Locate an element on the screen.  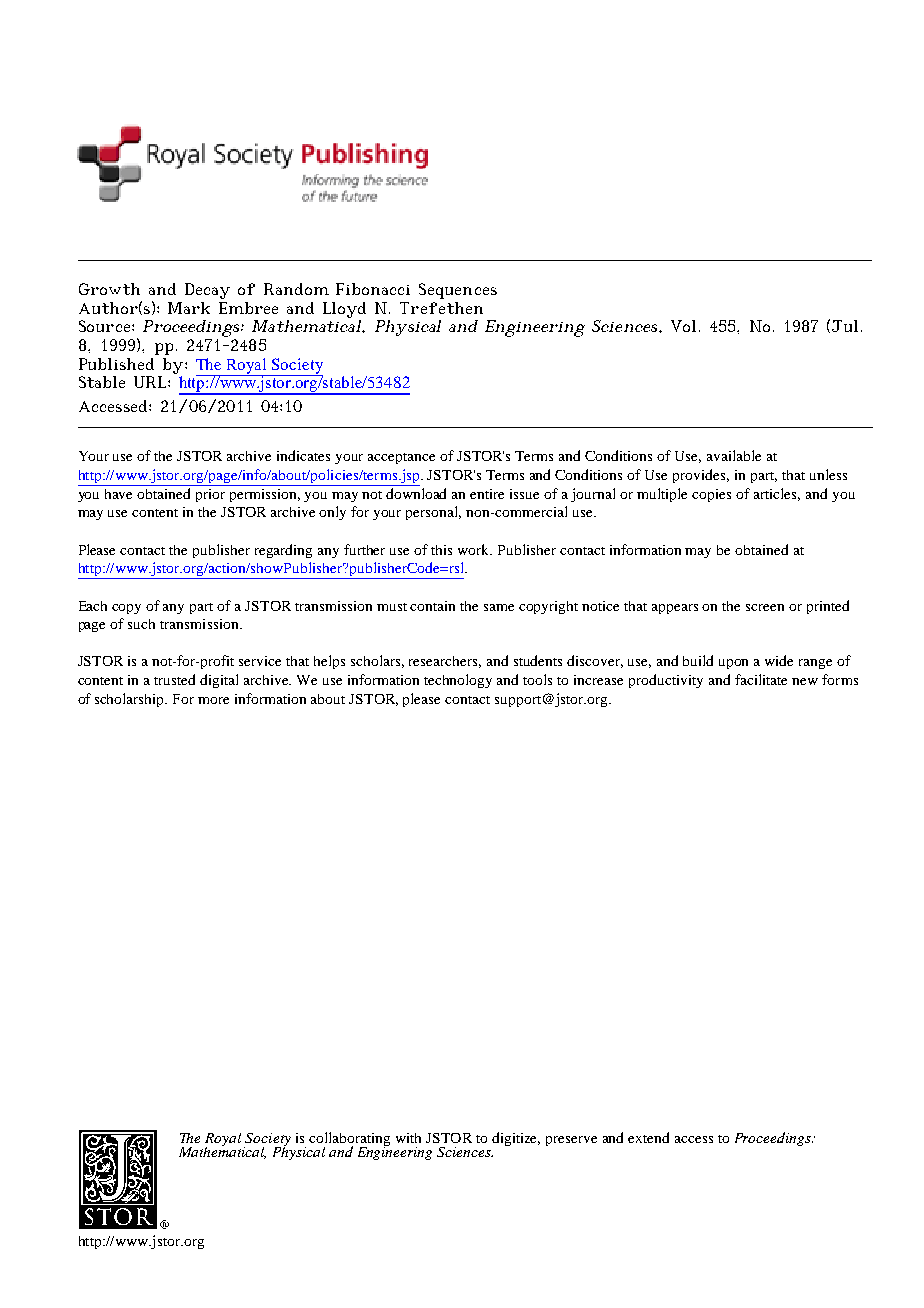
extend is located at coordinates (648, 1137).
